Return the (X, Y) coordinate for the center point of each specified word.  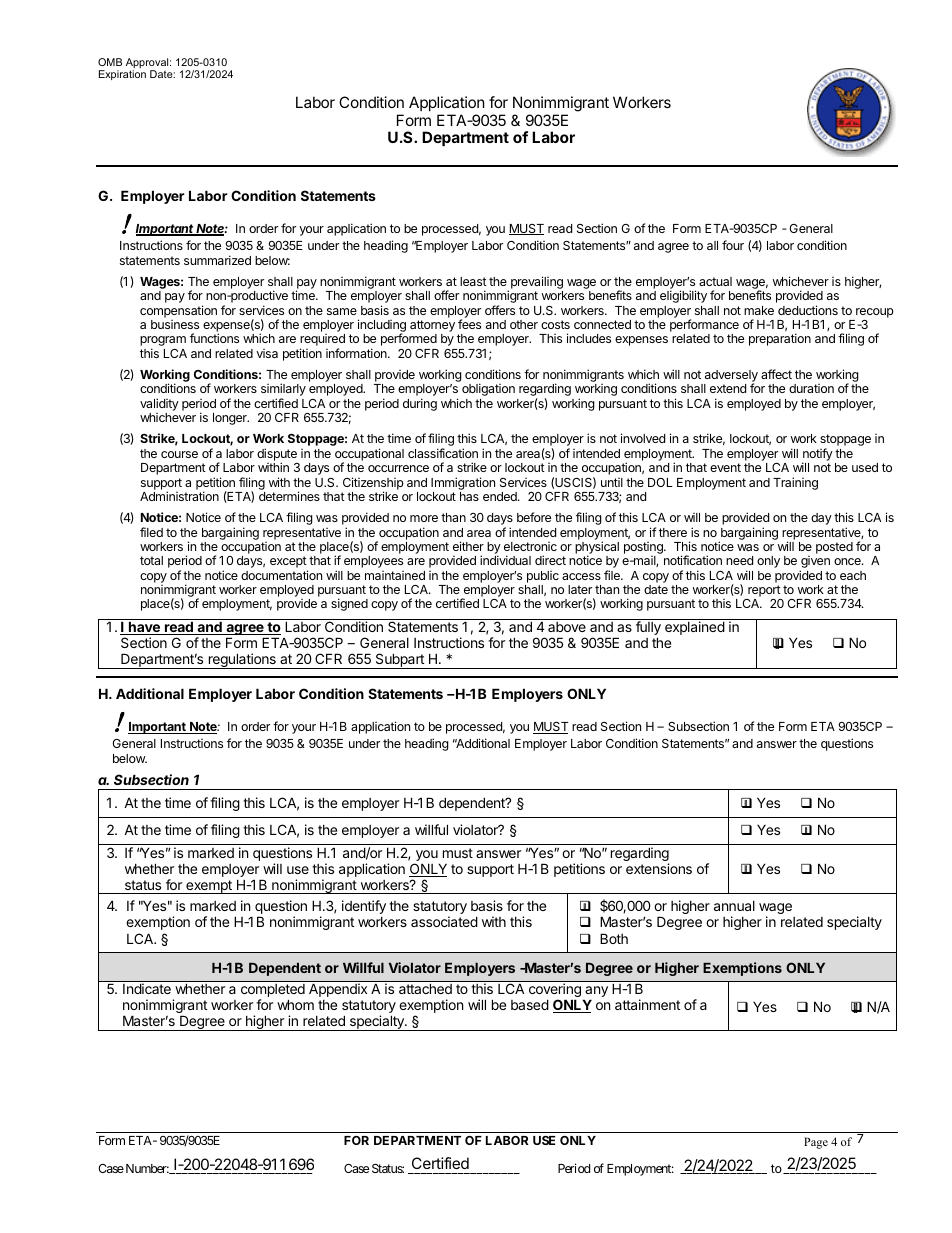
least (473, 281)
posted (834, 548)
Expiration (122, 75)
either (468, 546)
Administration (179, 496)
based (530, 1004)
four (733, 245)
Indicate (147, 988)
